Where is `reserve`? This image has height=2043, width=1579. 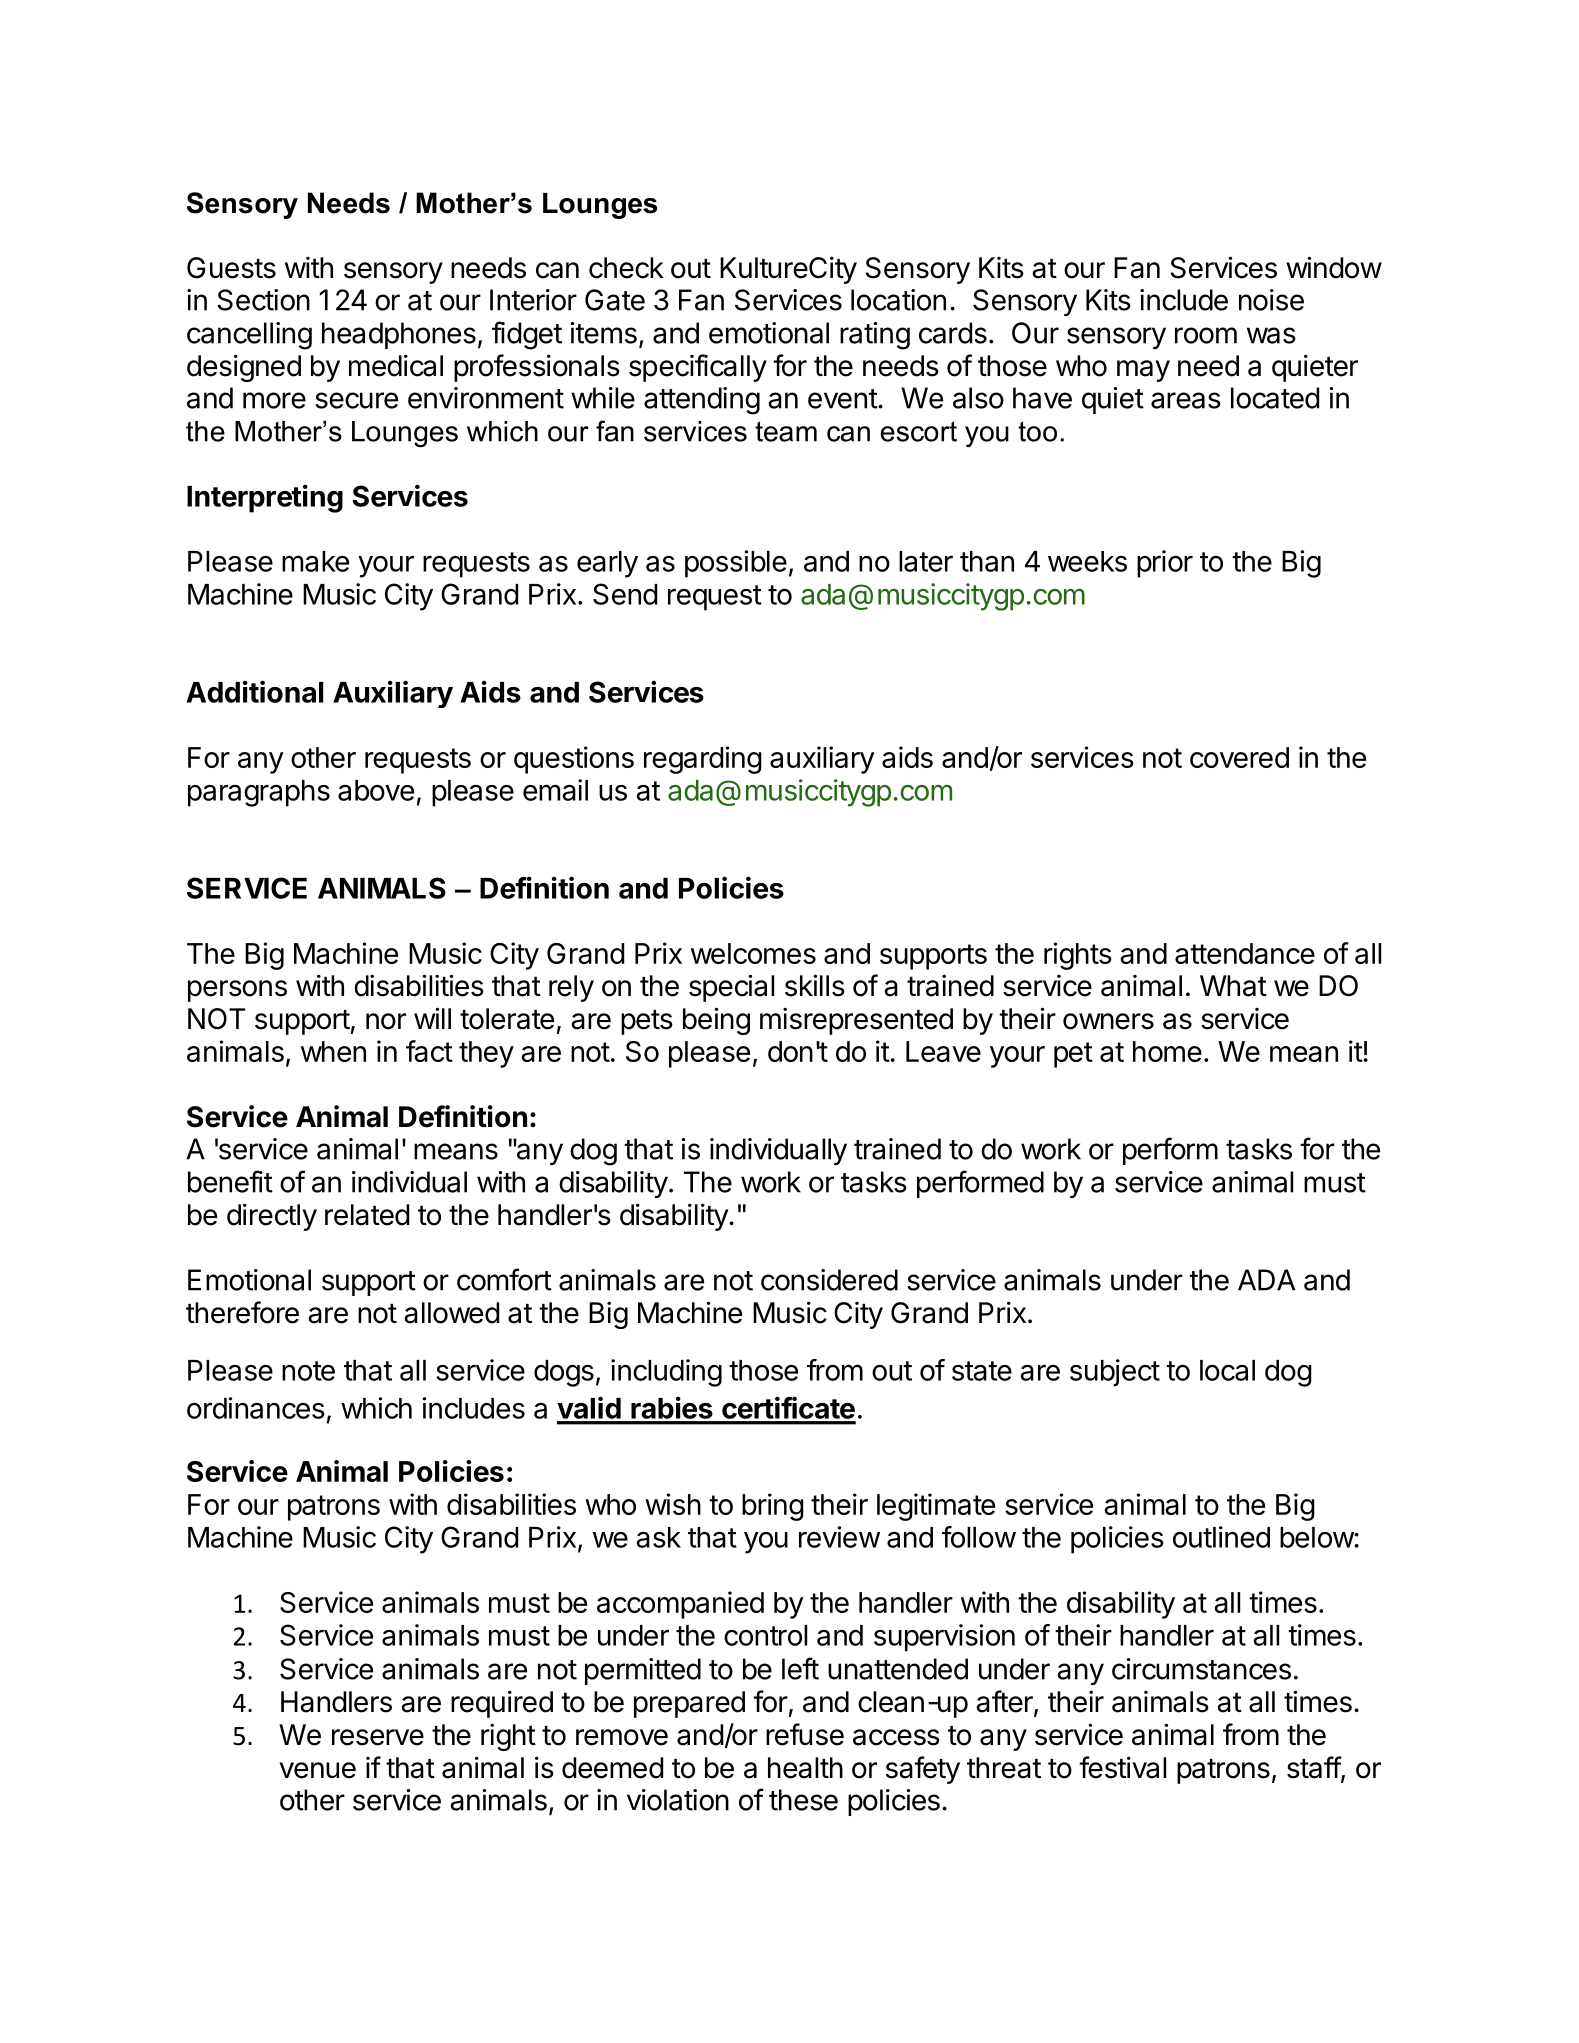
reserve is located at coordinates (378, 1737).
